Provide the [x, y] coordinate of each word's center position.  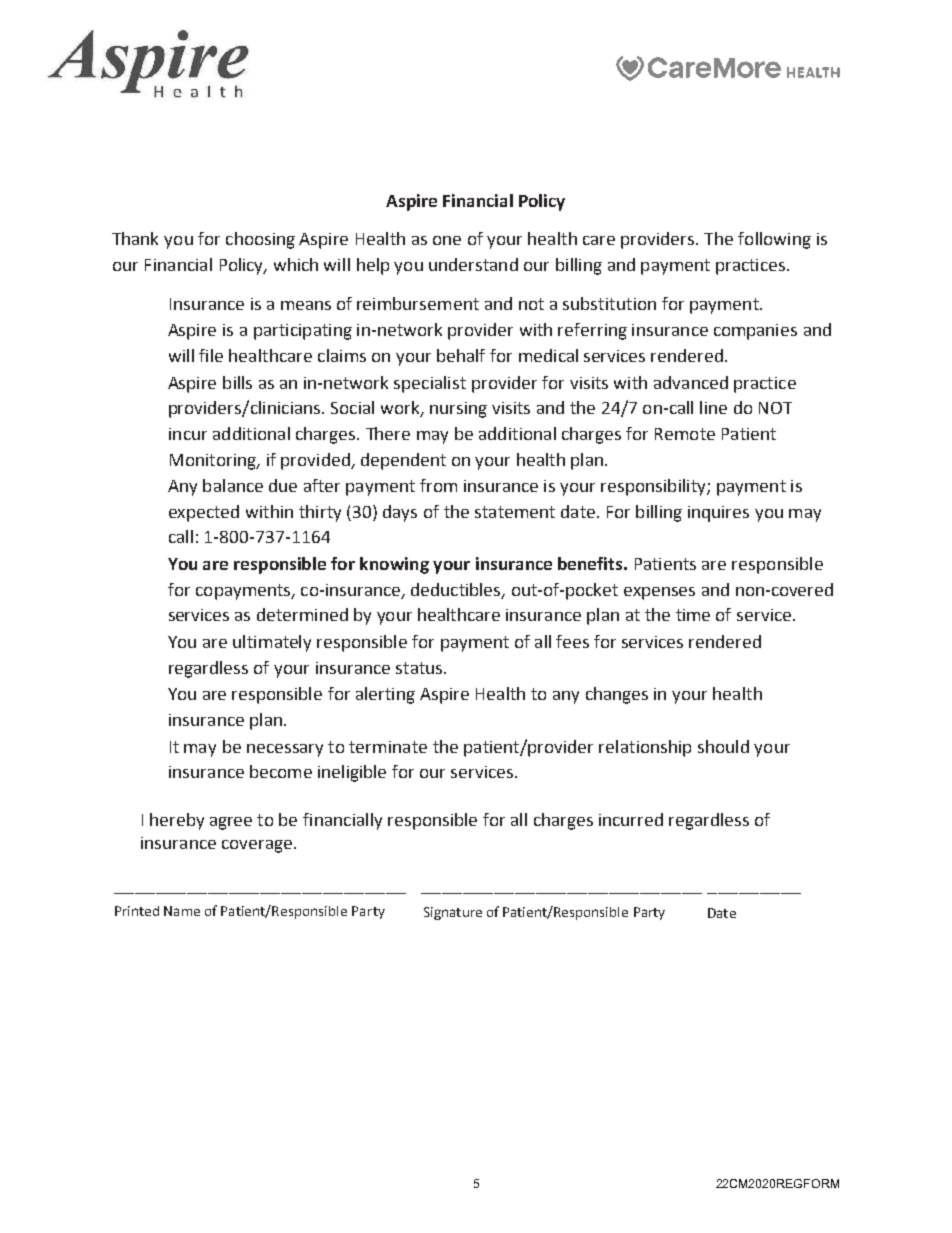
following [774, 240]
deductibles [457, 590]
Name [182, 911]
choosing [260, 240]
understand [473, 264]
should [723, 746]
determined [302, 614]
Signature [453, 913]
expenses [659, 593]
